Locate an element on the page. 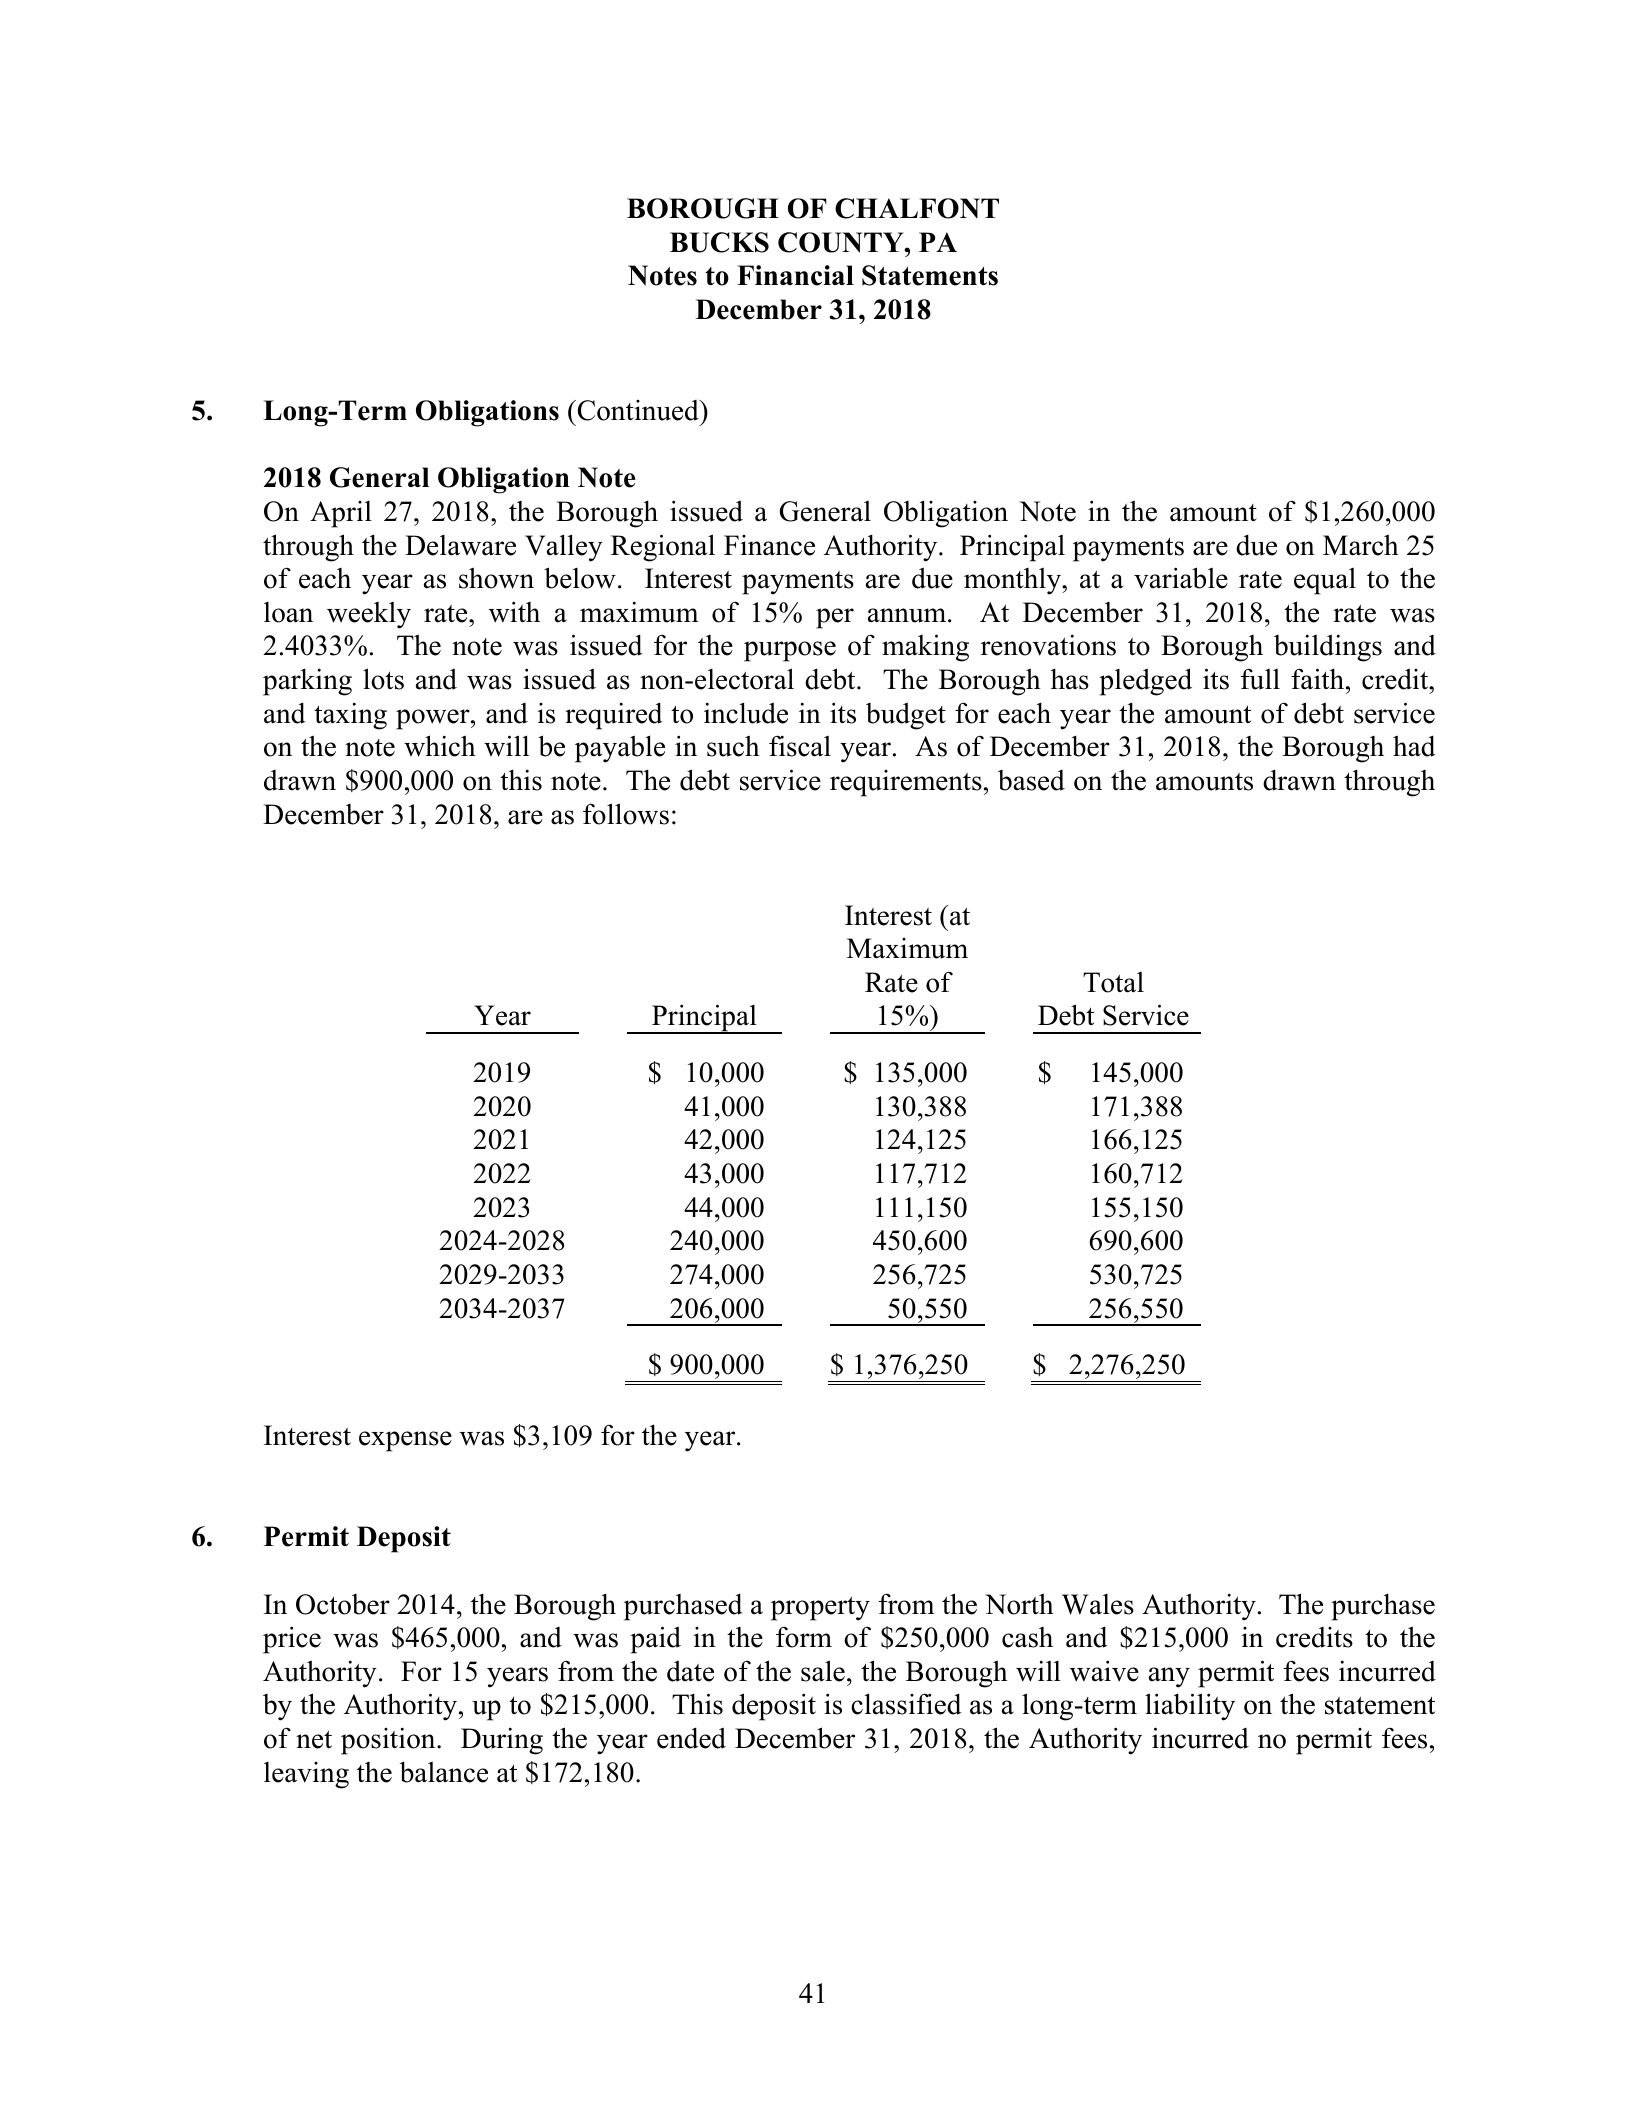 The image size is (1627, 2106). March is located at coordinates (1361, 545).
